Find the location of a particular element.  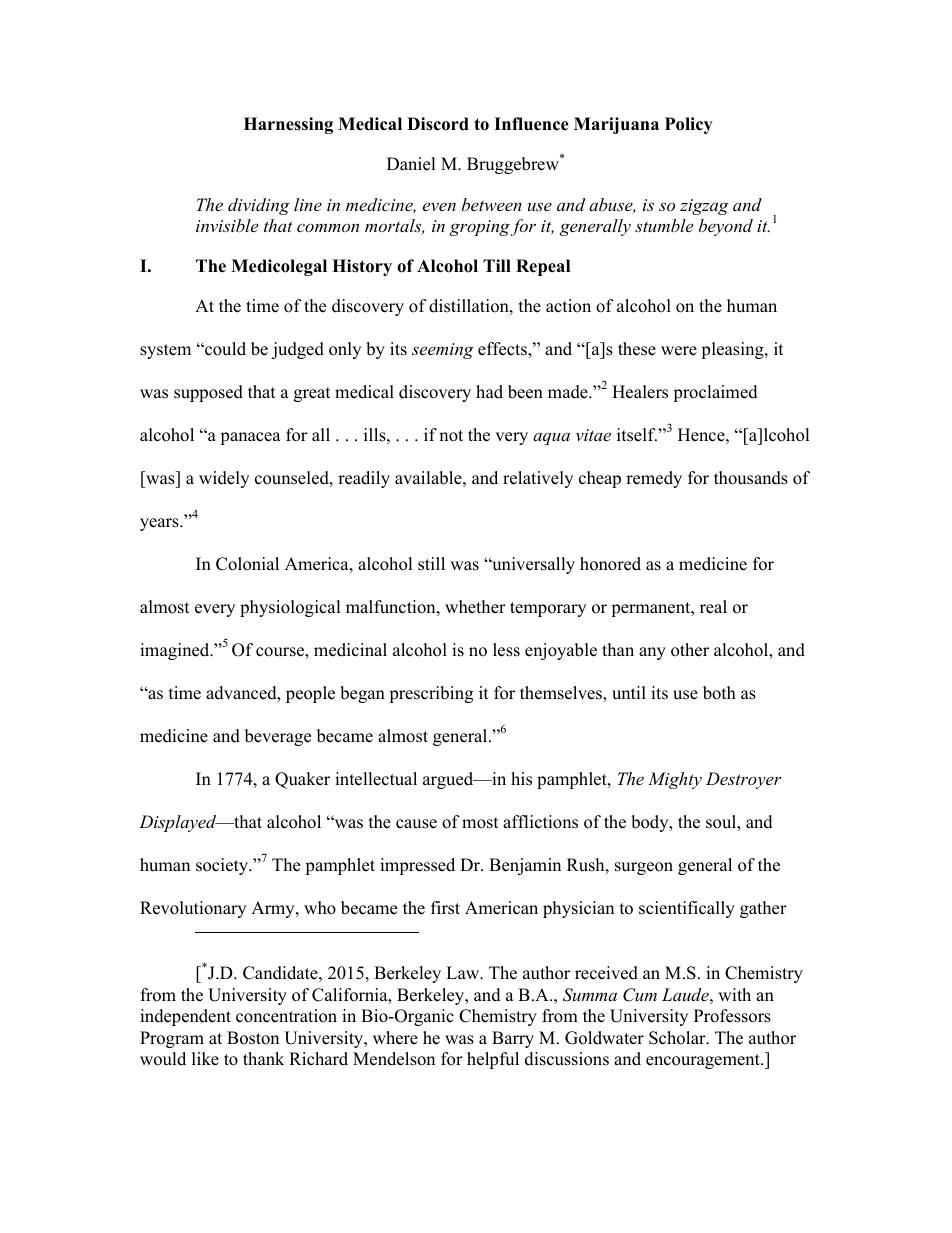

supposed is located at coordinates (208, 393).
